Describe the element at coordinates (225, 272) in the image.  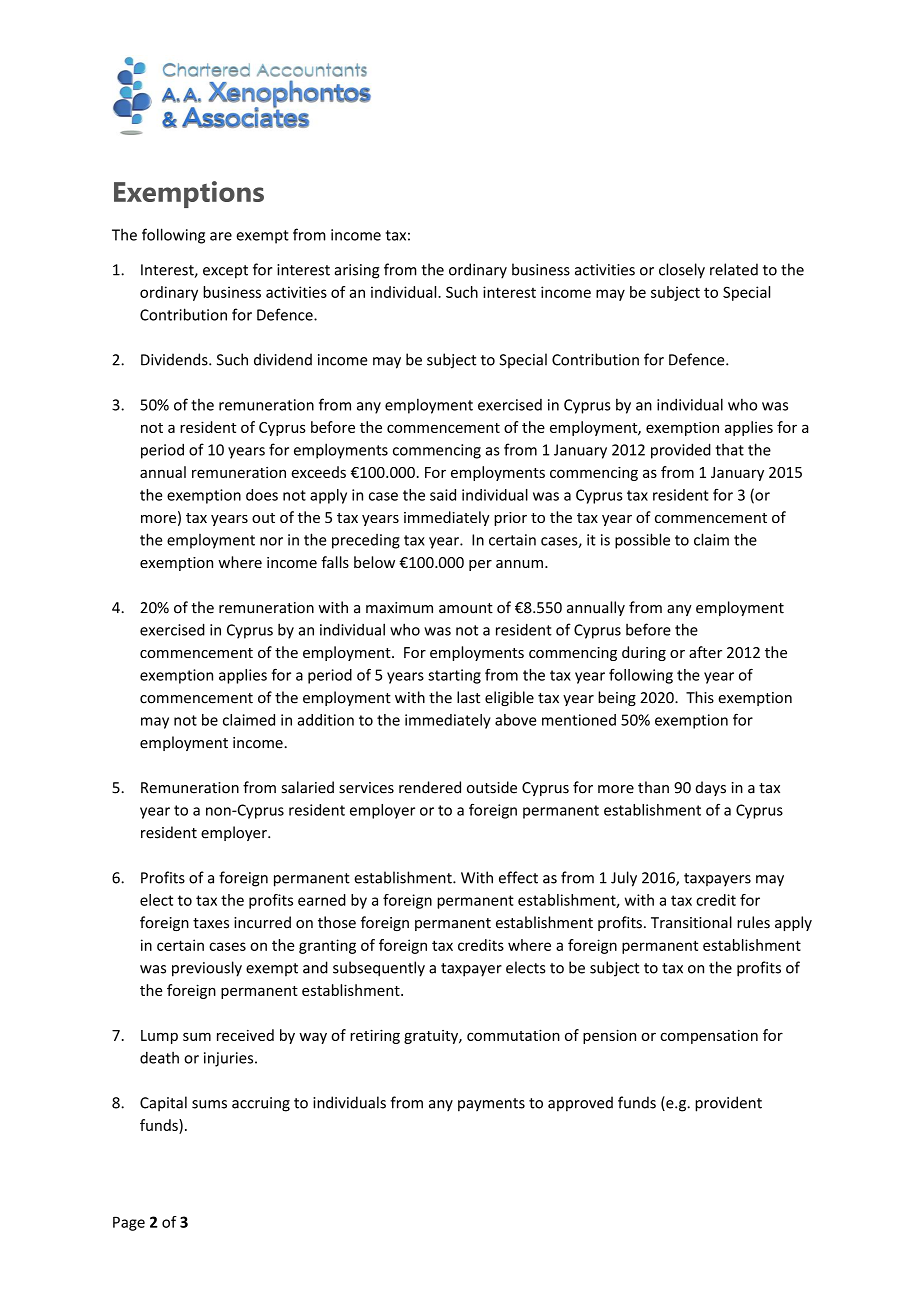
I see `except` at that location.
